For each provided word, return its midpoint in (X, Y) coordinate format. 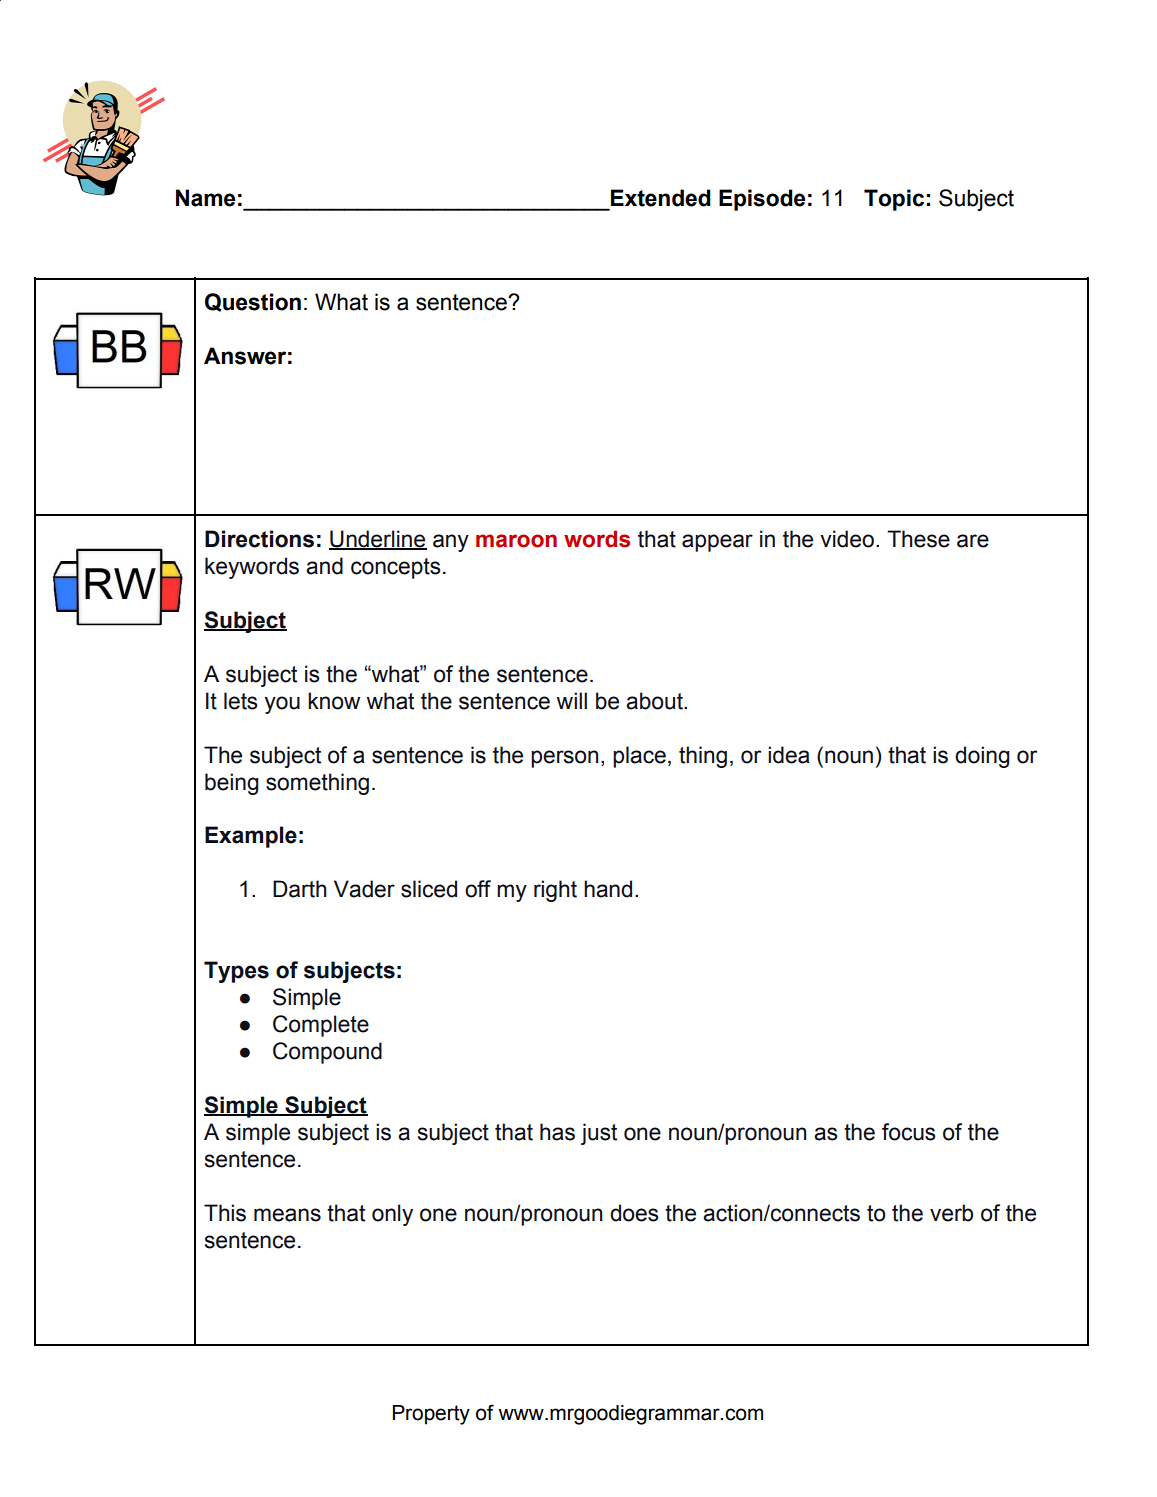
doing (982, 757)
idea (789, 755)
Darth (299, 889)
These (918, 539)
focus (909, 1132)
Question (253, 302)
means (287, 1215)
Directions (259, 539)
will (571, 700)
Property (431, 1415)
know (334, 701)
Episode (762, 200)
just (599, 1134)
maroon (516, 541)
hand (608, 889)
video (847, 539)
